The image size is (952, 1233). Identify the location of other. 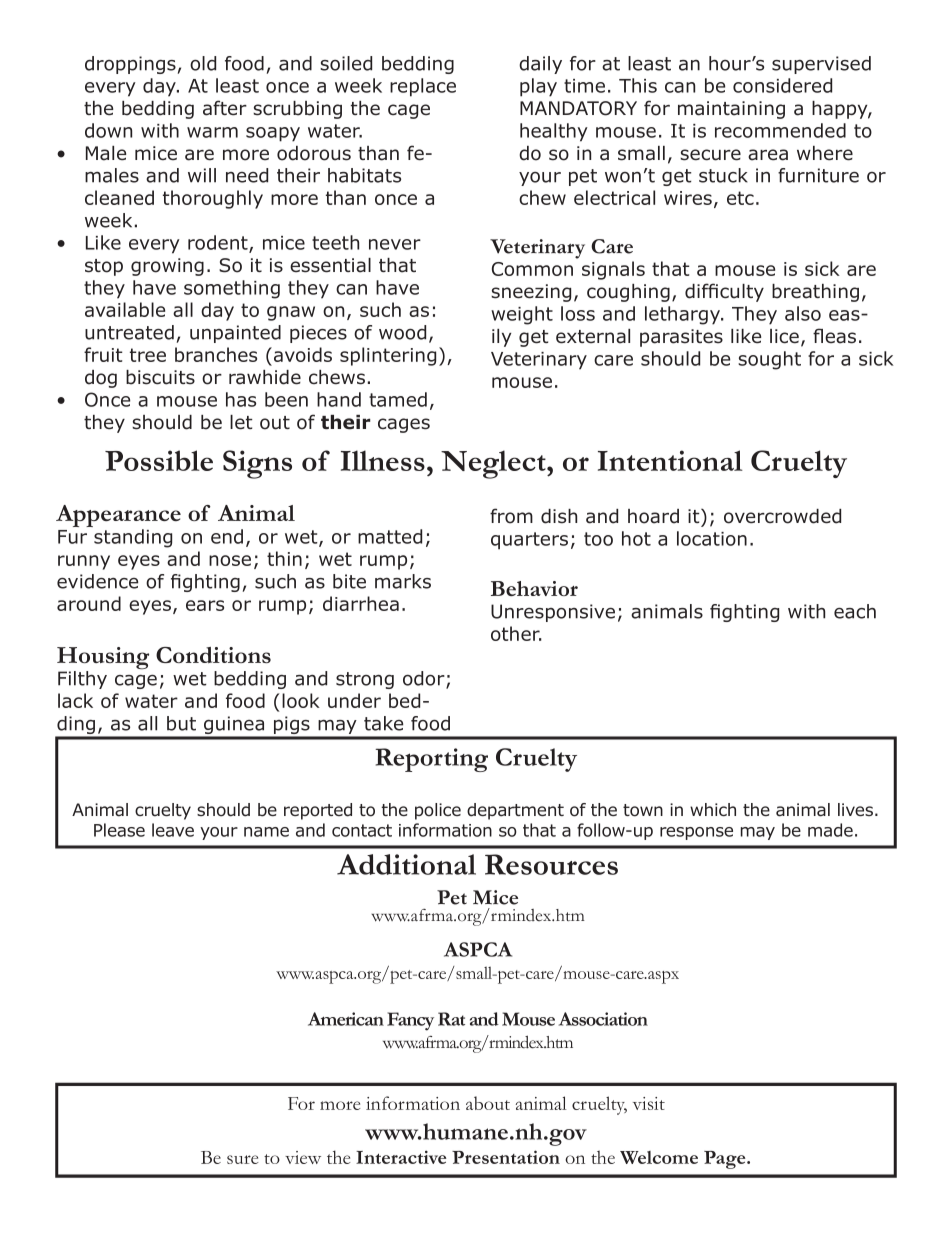
(516, 633).
